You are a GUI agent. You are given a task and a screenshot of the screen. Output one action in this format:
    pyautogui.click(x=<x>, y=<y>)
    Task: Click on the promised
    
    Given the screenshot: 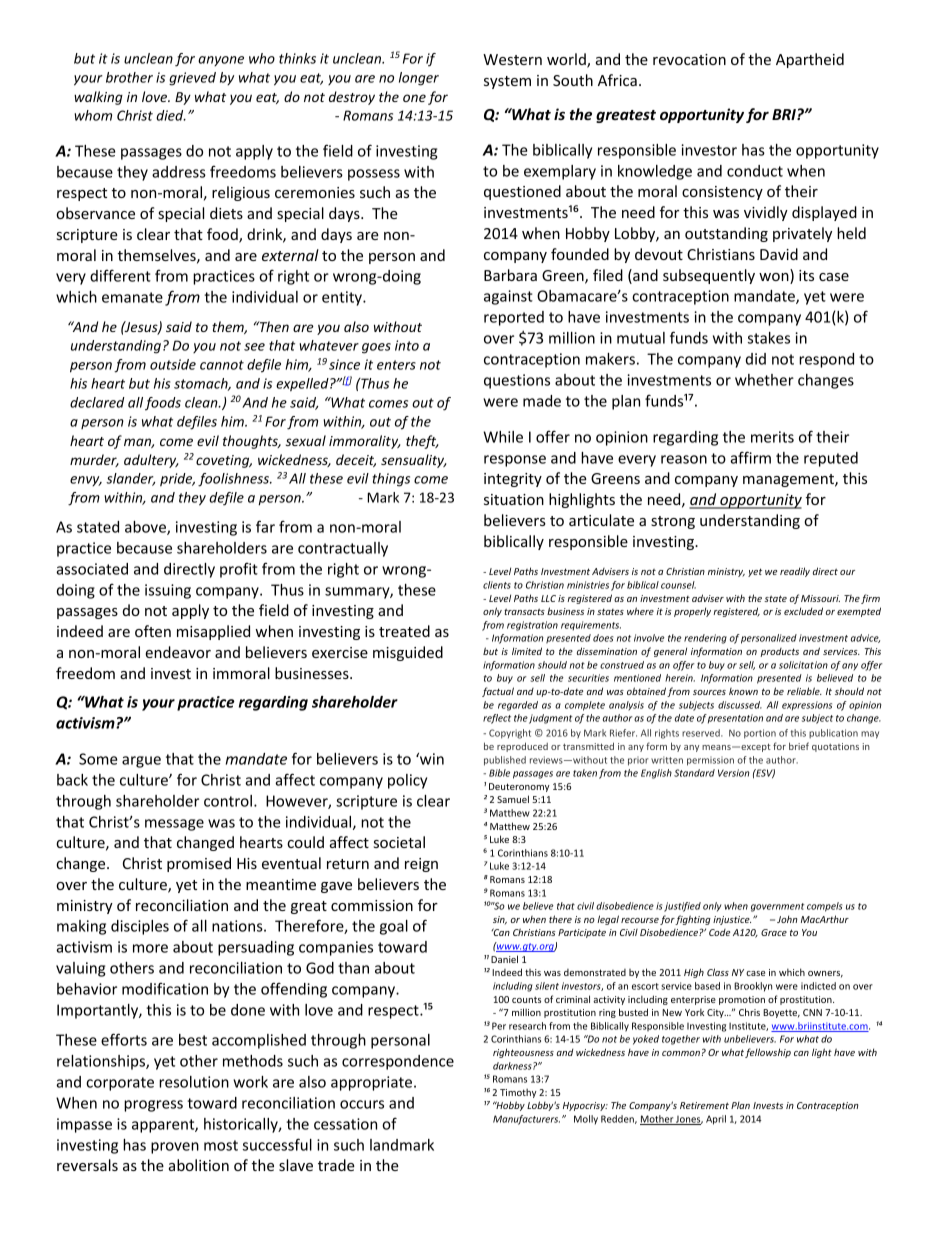 What is the action you would take?
    pyautogui.click(x=199, y=864)
